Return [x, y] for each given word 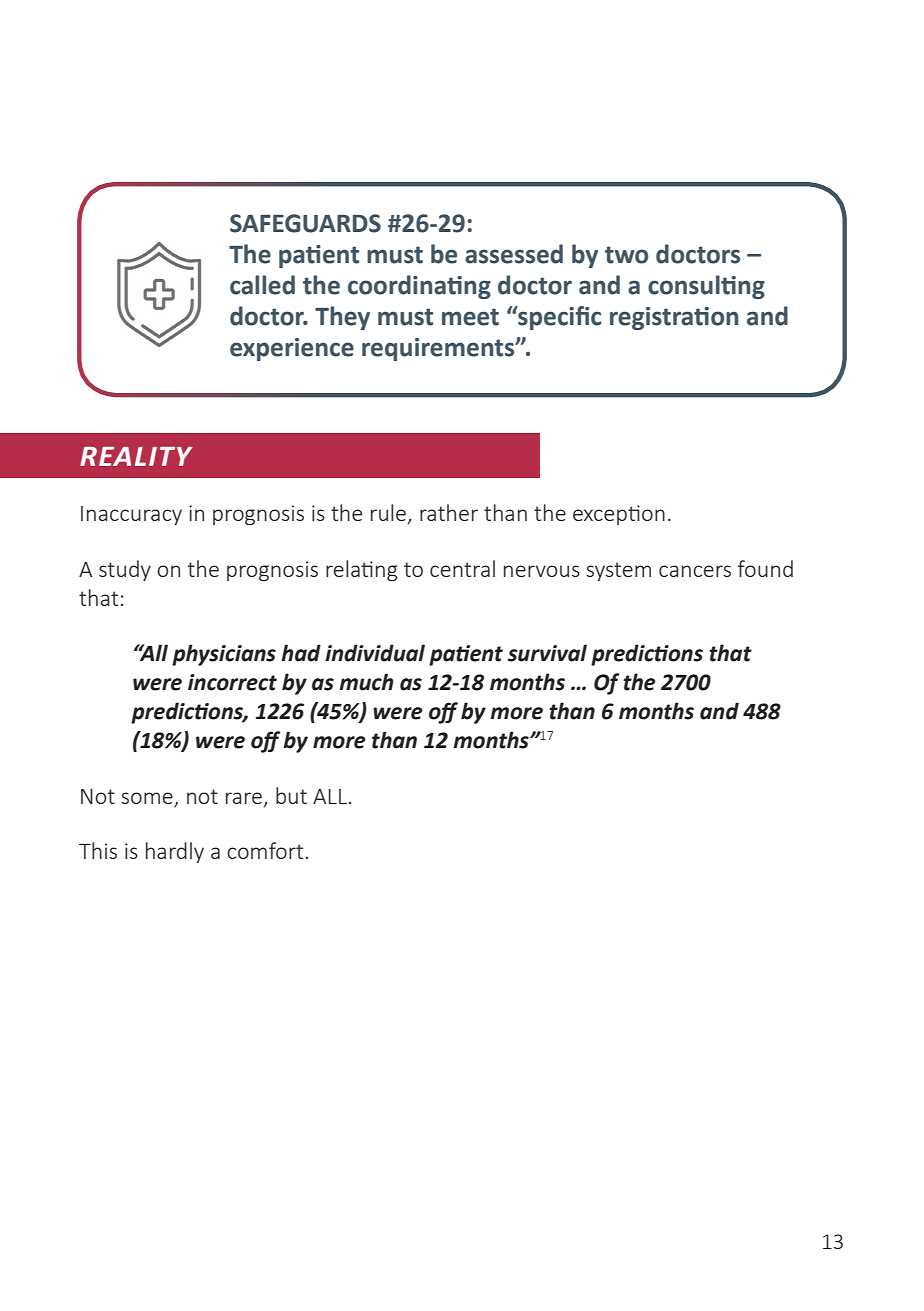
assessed [514, 254]
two [626, 255]
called [262, 285]
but [291, 795]
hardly [175, 852]
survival [547, 653]
